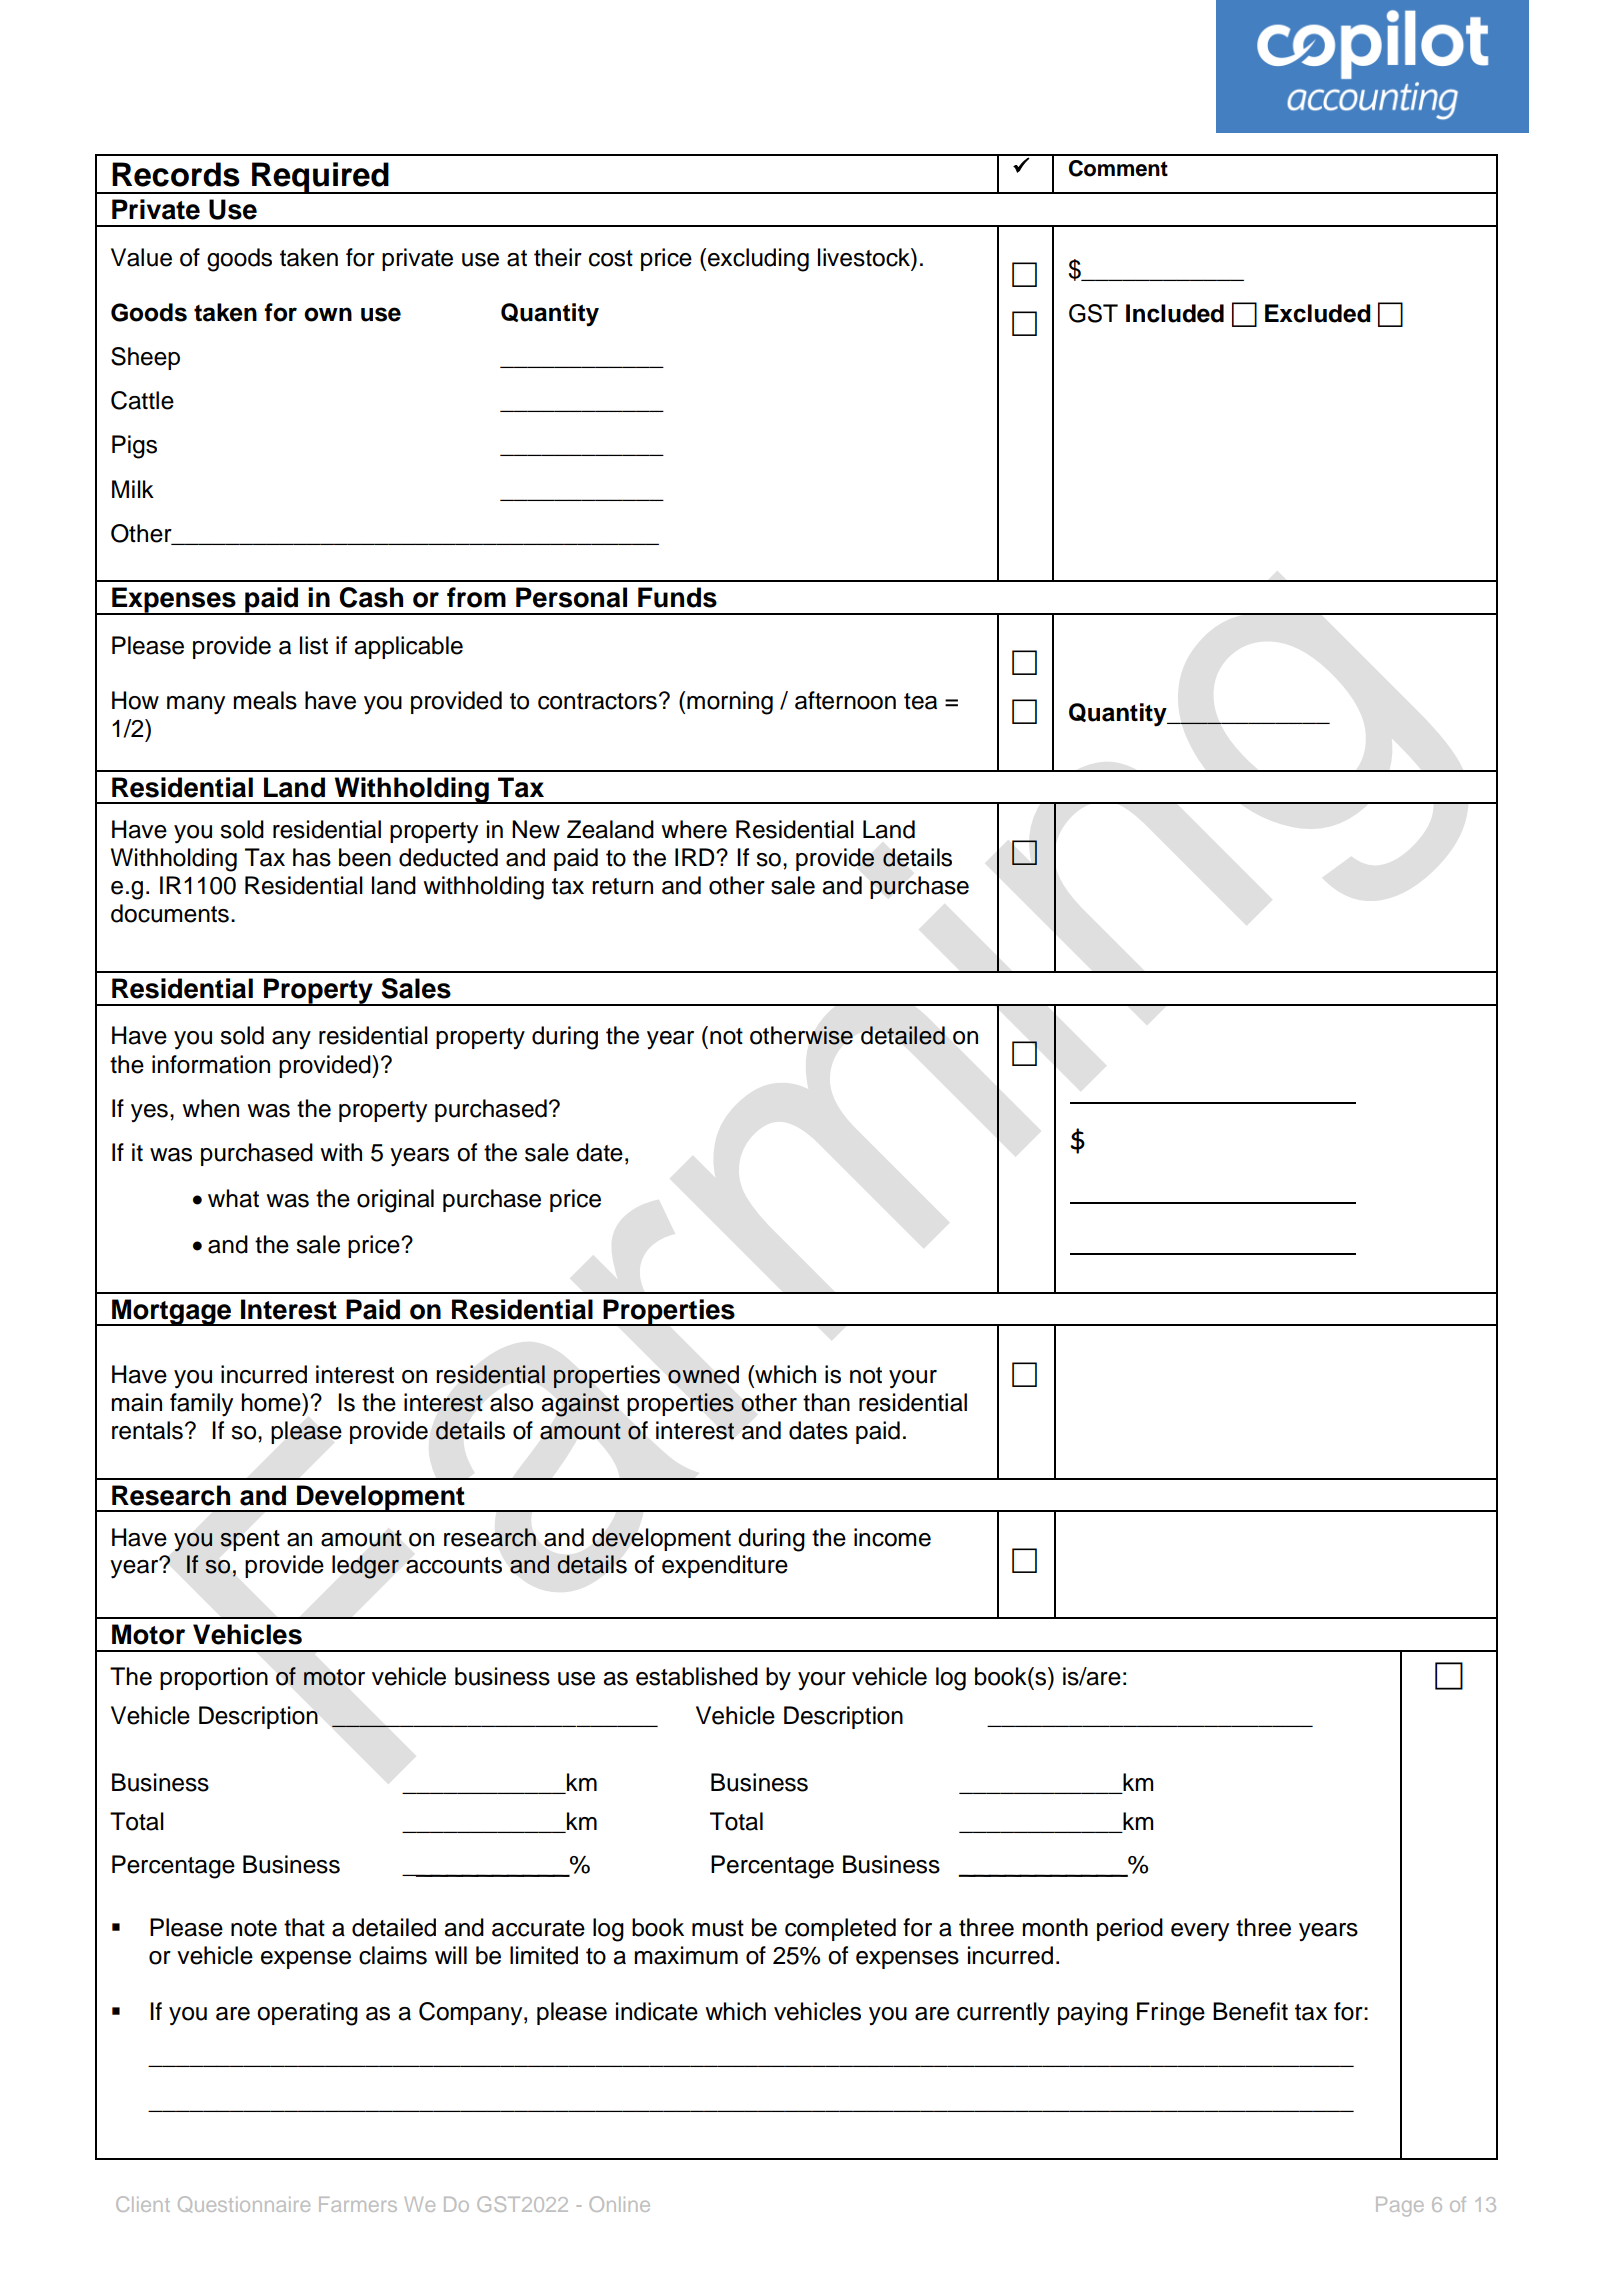 The height and width of the screenshot is (2279, 1612). I want to click on excluding, so click(758, 260).
